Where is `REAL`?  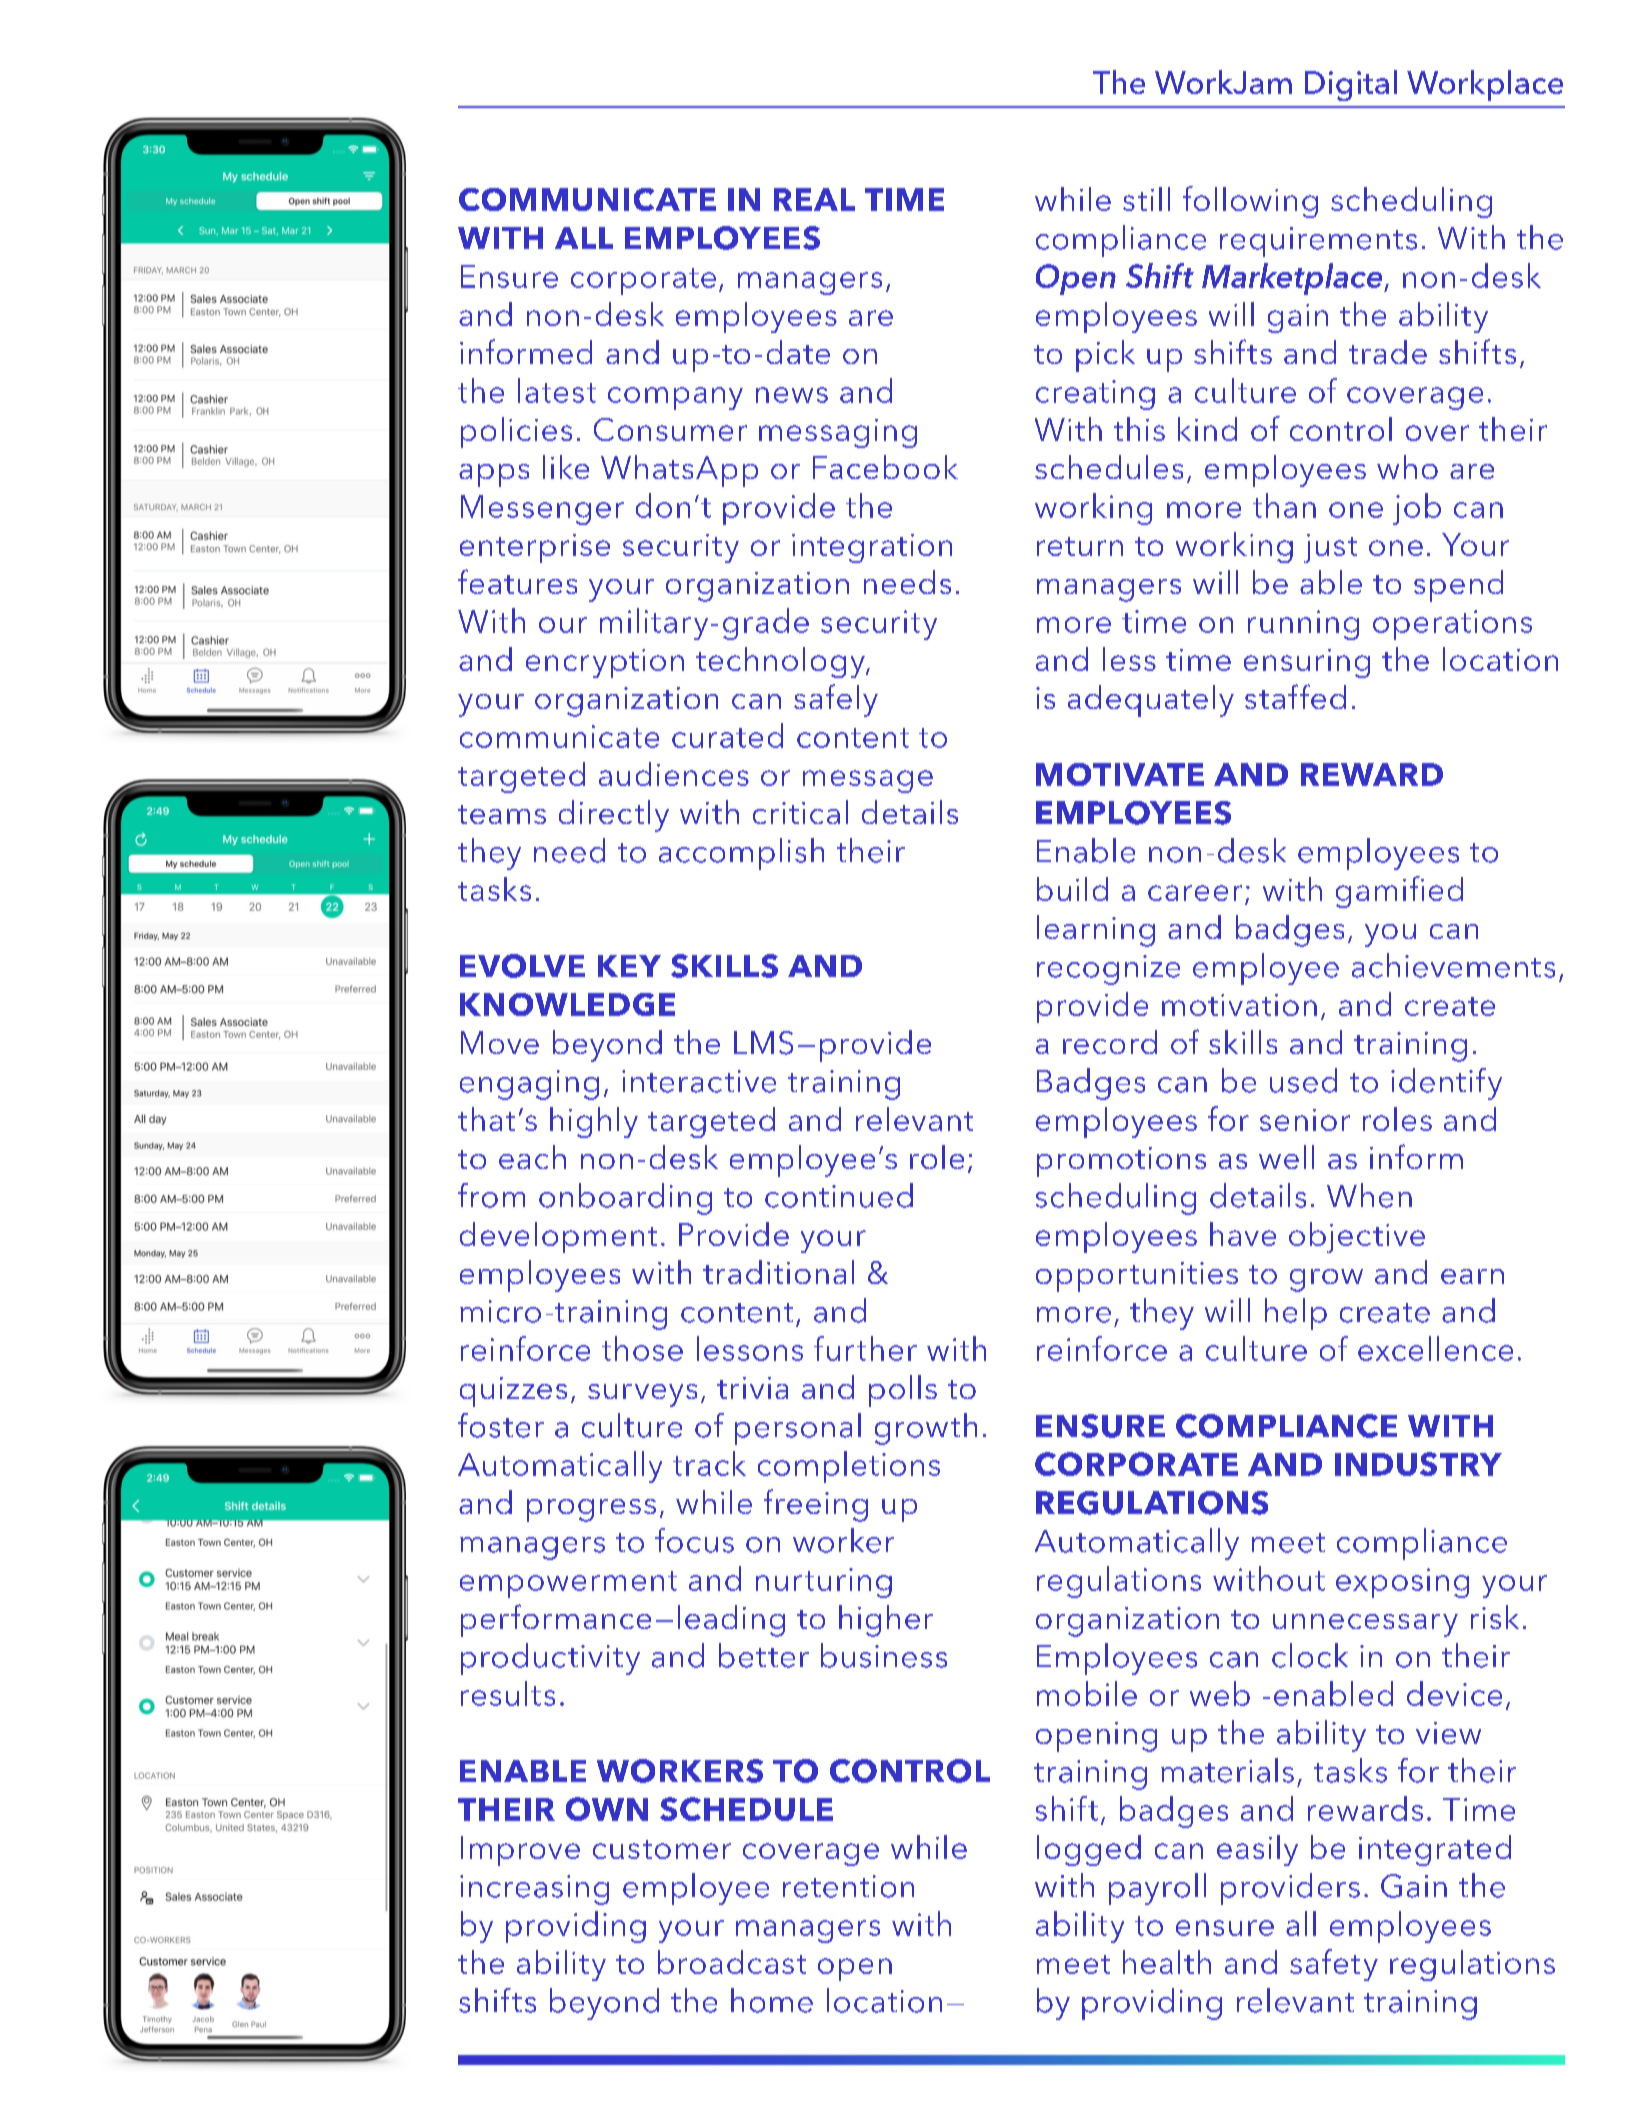 REAL is located at coordinates (814, 199).
